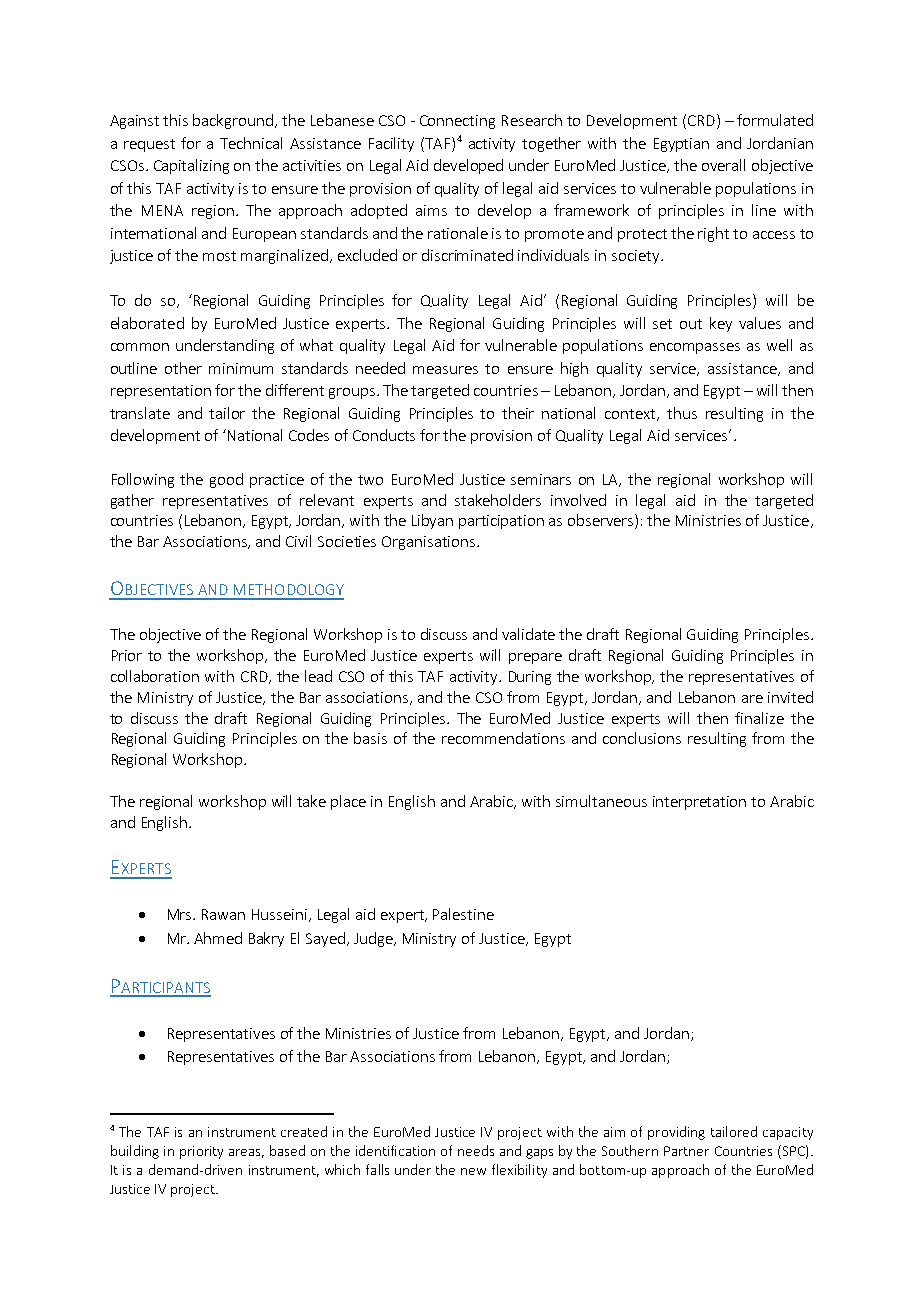 The width and height of the screenshot is (924, 1308). Describe the element at coordinates (723, 165) in the screenshot. I see `overall` at that location.
